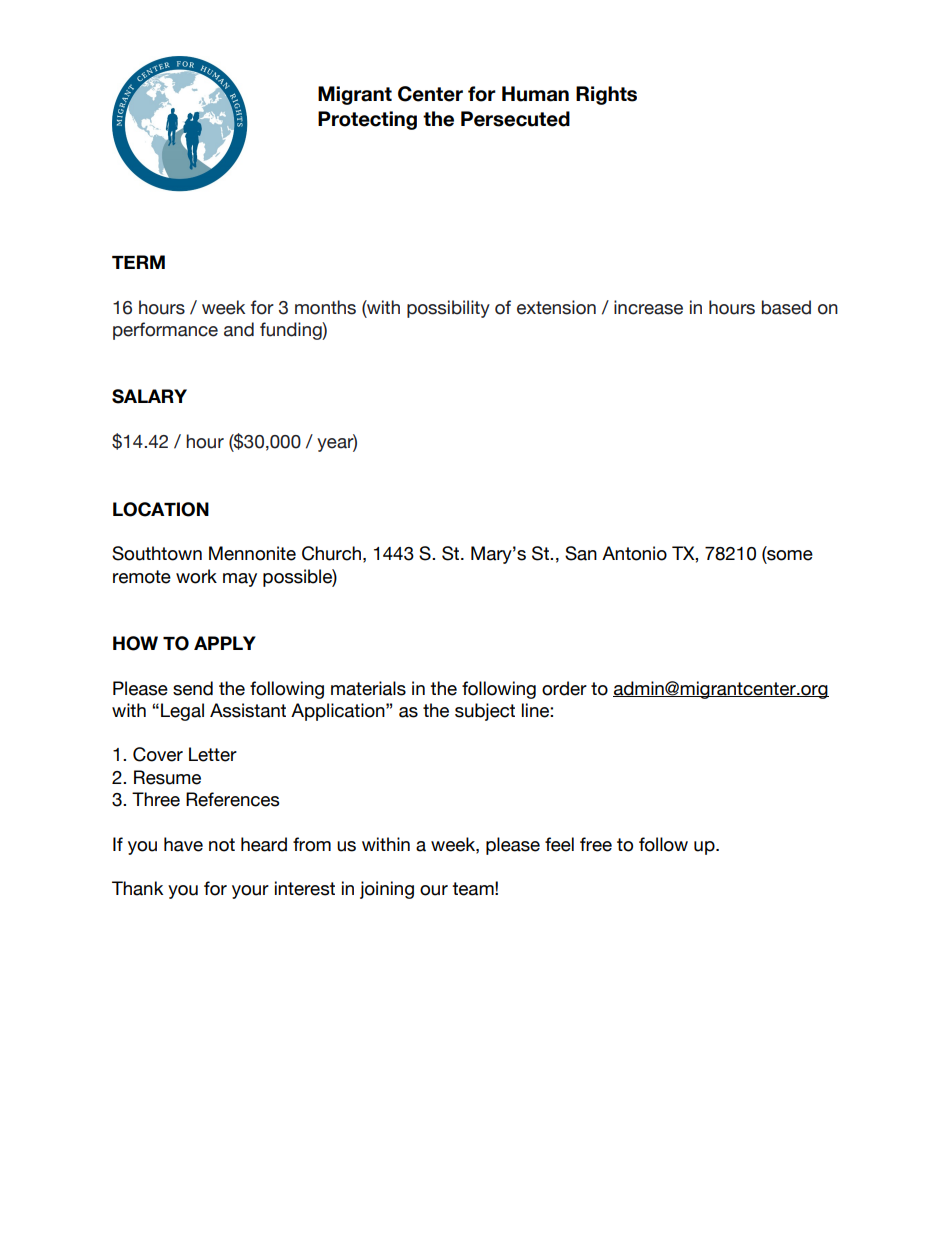  I want to click on LOCATION, so click(161, 509).
